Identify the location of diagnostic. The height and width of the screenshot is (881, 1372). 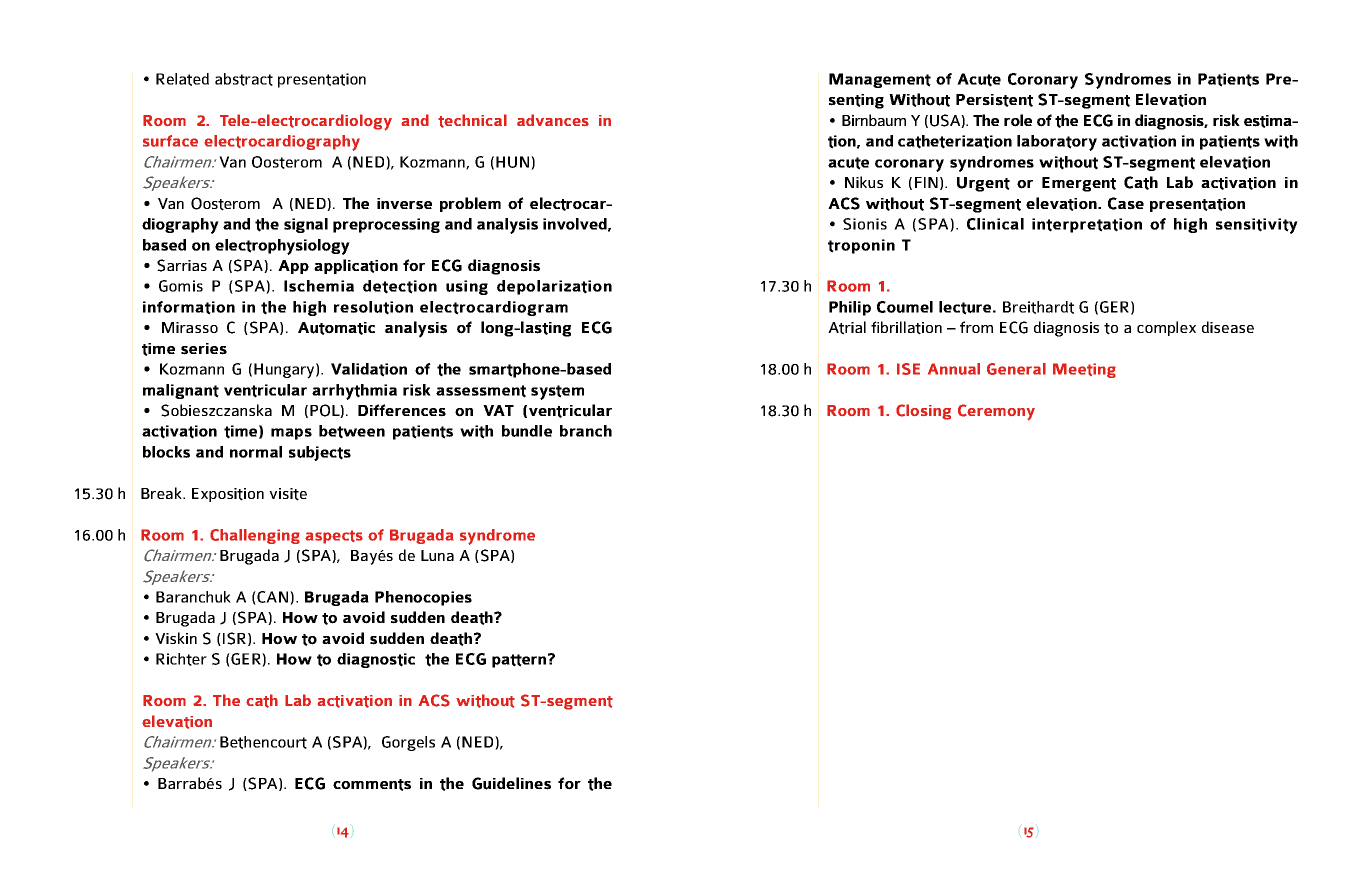
(376, 660).
